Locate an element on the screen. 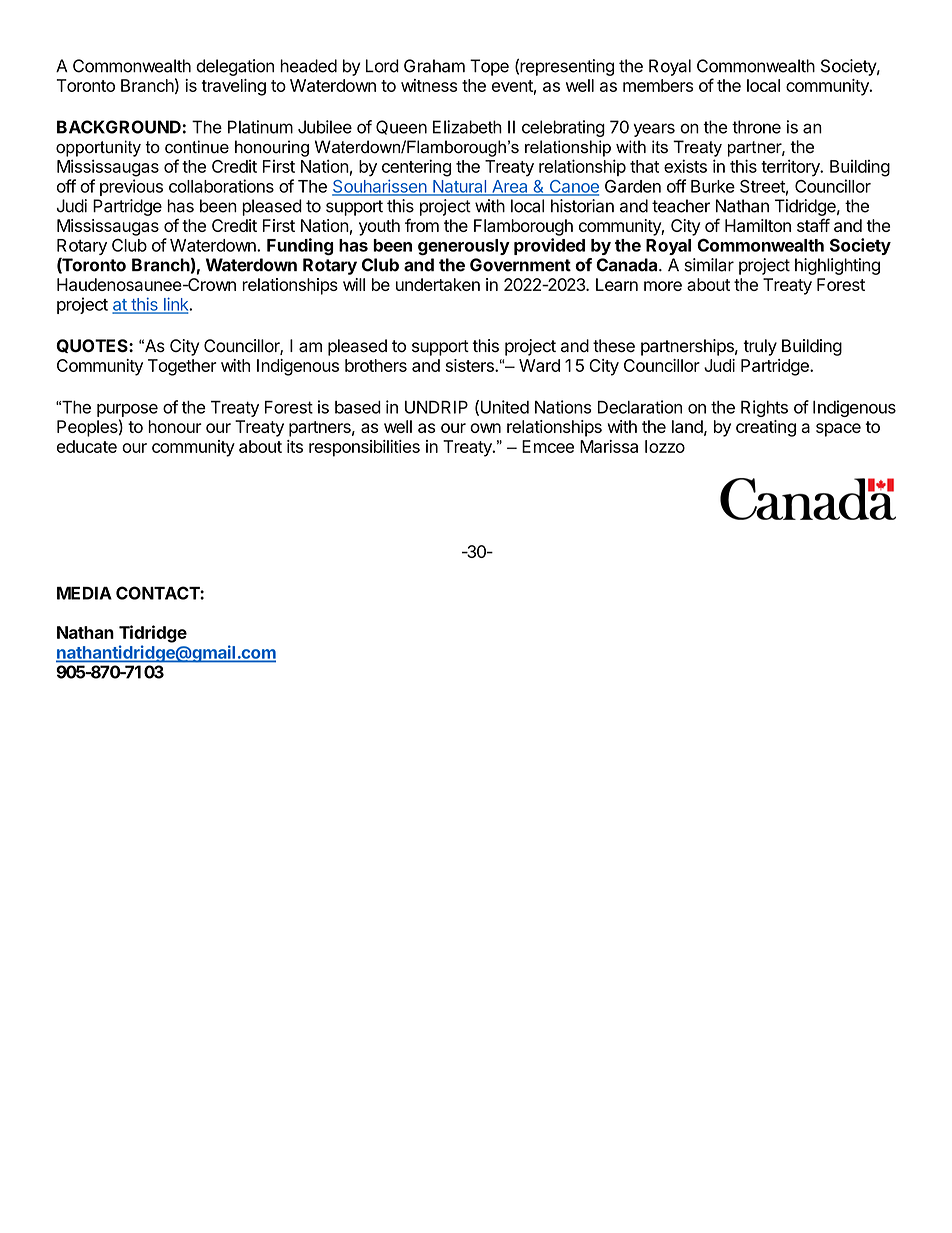 The height and width of the screenshot is (1233, 952). witness is located at coordinates (429, 85).
